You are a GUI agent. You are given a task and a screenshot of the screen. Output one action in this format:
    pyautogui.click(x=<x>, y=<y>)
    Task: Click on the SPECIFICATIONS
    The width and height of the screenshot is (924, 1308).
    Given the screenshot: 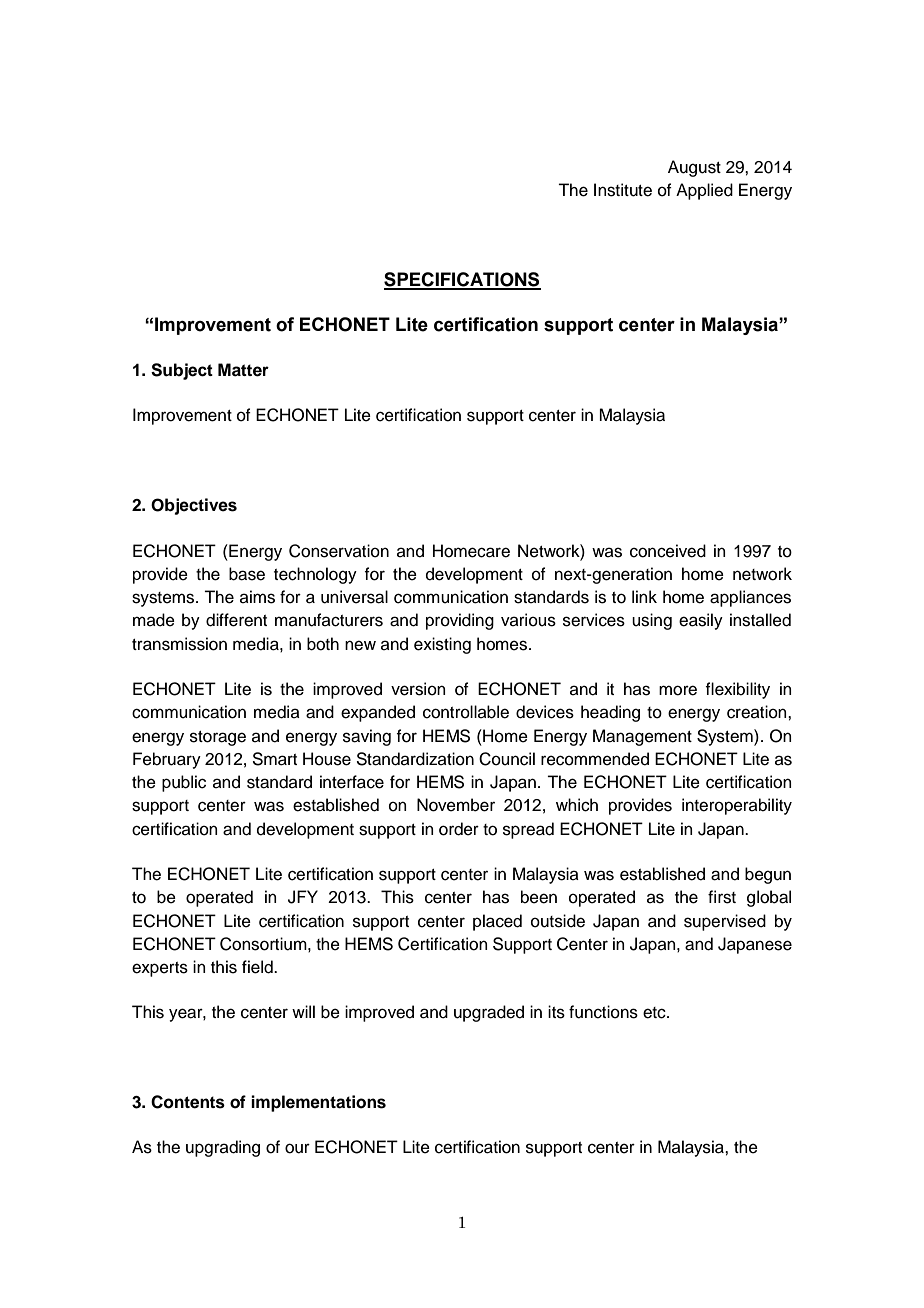 What is the action you would take?
    pyautogui.click(x=462, y=280)
